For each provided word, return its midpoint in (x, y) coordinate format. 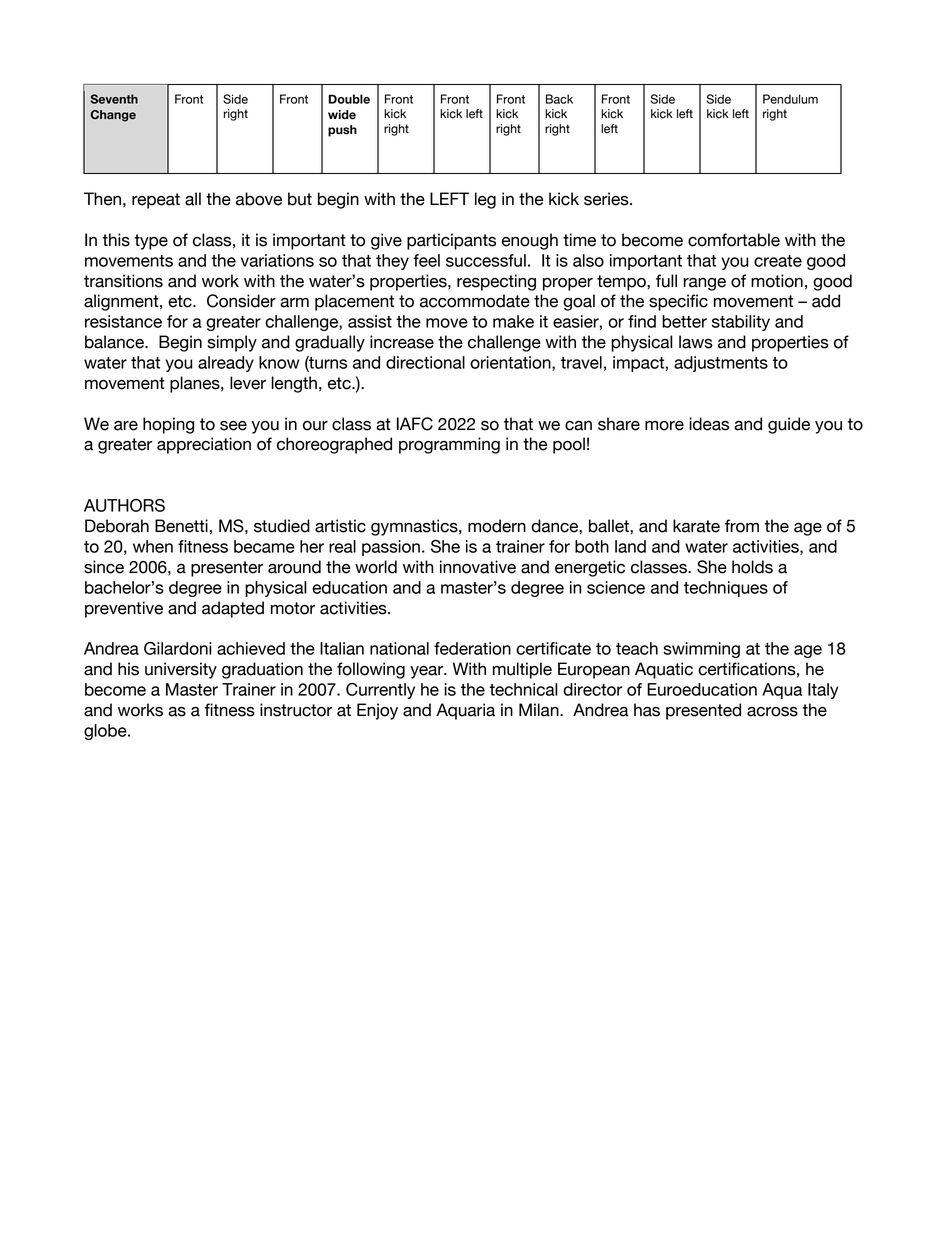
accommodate (475, 301)
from (742, 526)
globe (106, 732)
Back (559, 99)
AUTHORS (124, 505)
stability (741, 323)
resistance (123, 321)
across (772, 712)
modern (497, 526)
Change (113, 116)
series (607, 199)
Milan (540, 710)
